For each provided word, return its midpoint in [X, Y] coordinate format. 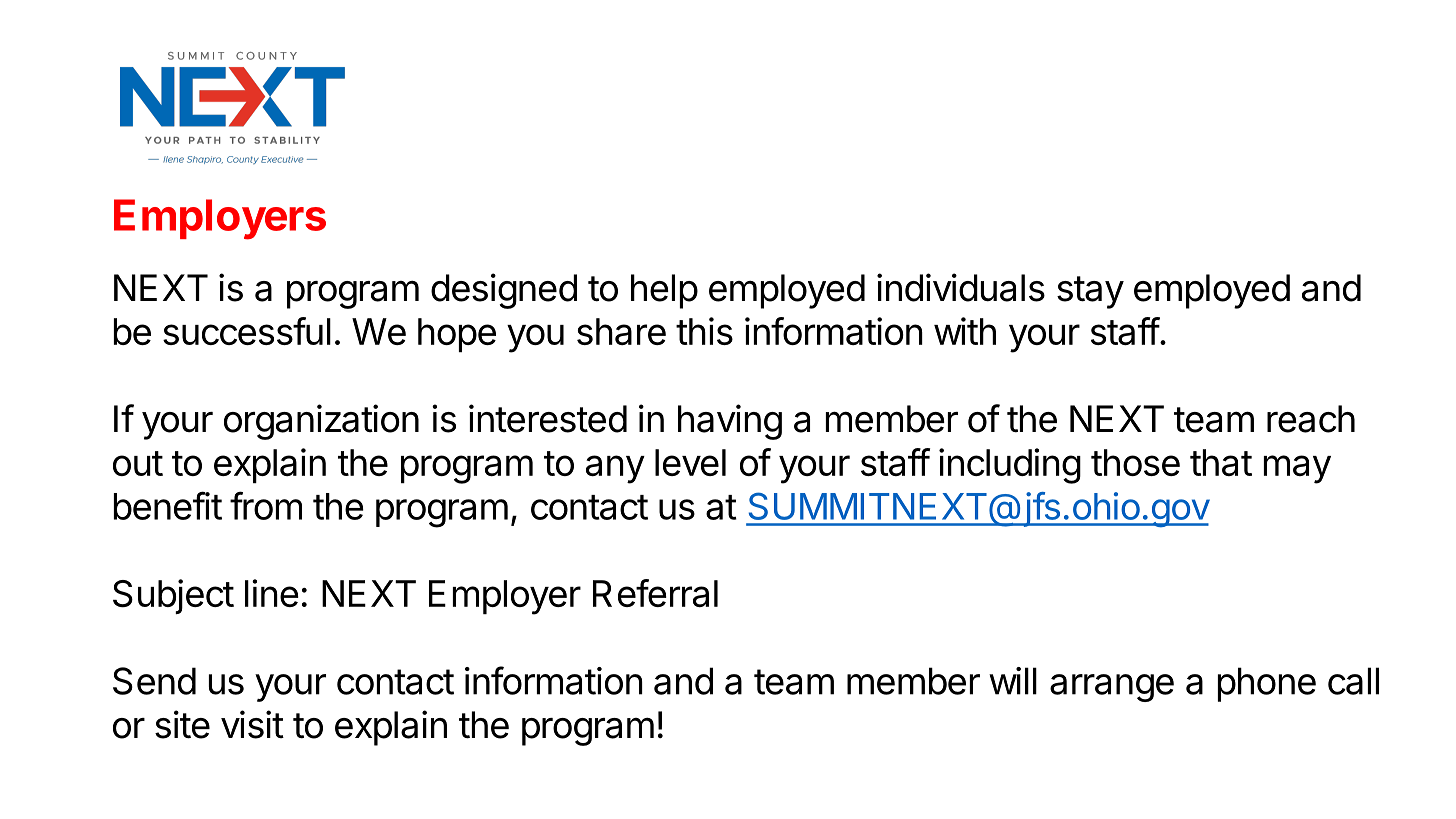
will [1013, 681]
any [615, 469]
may [1297, 469]
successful [247, 331]
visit [252, 724]
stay [1090, 292]
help [664, 291]
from [266, 505]
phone [1267, 684]
